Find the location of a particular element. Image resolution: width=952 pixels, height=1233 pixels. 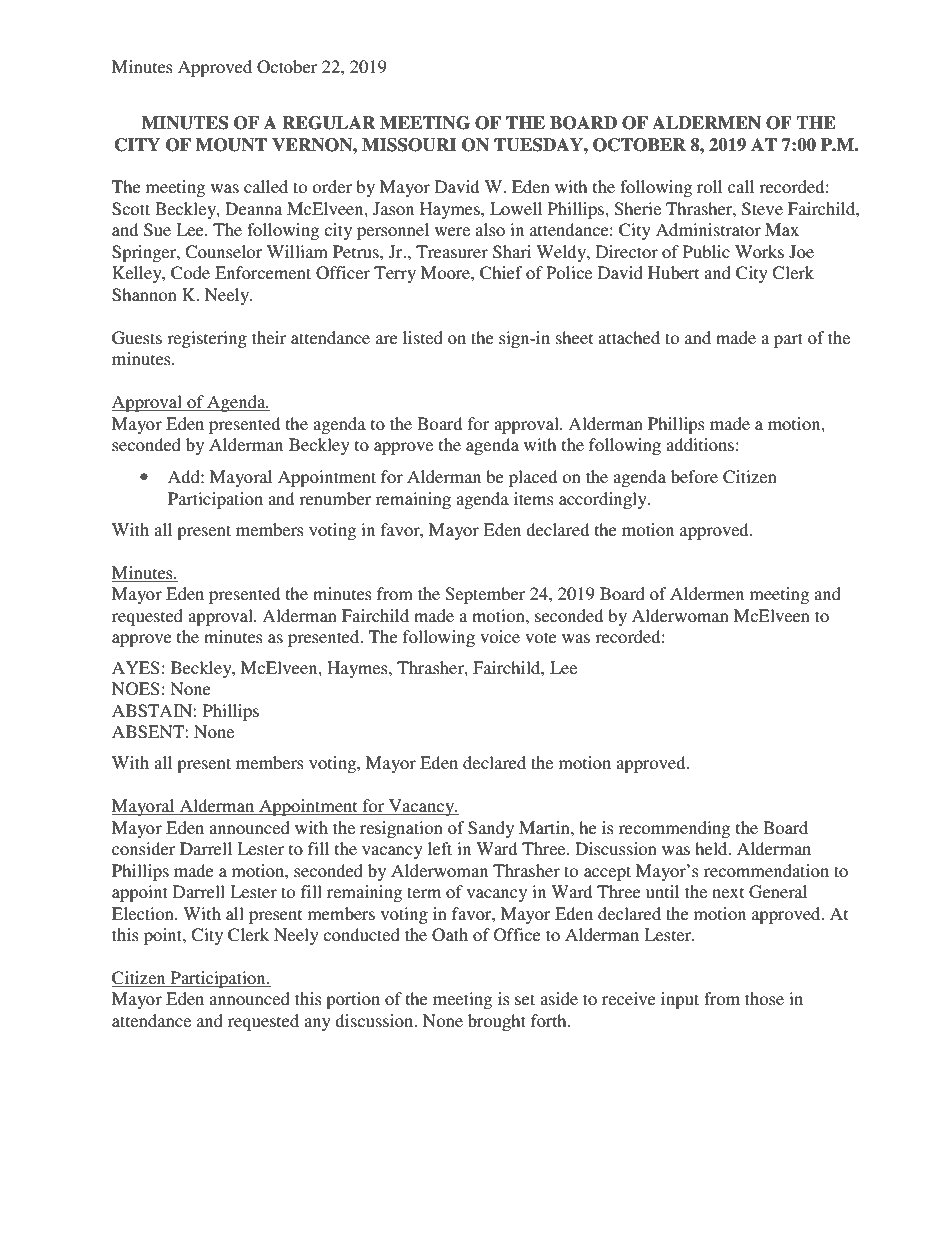

MOUNT is located at coordinates (231, 145).
